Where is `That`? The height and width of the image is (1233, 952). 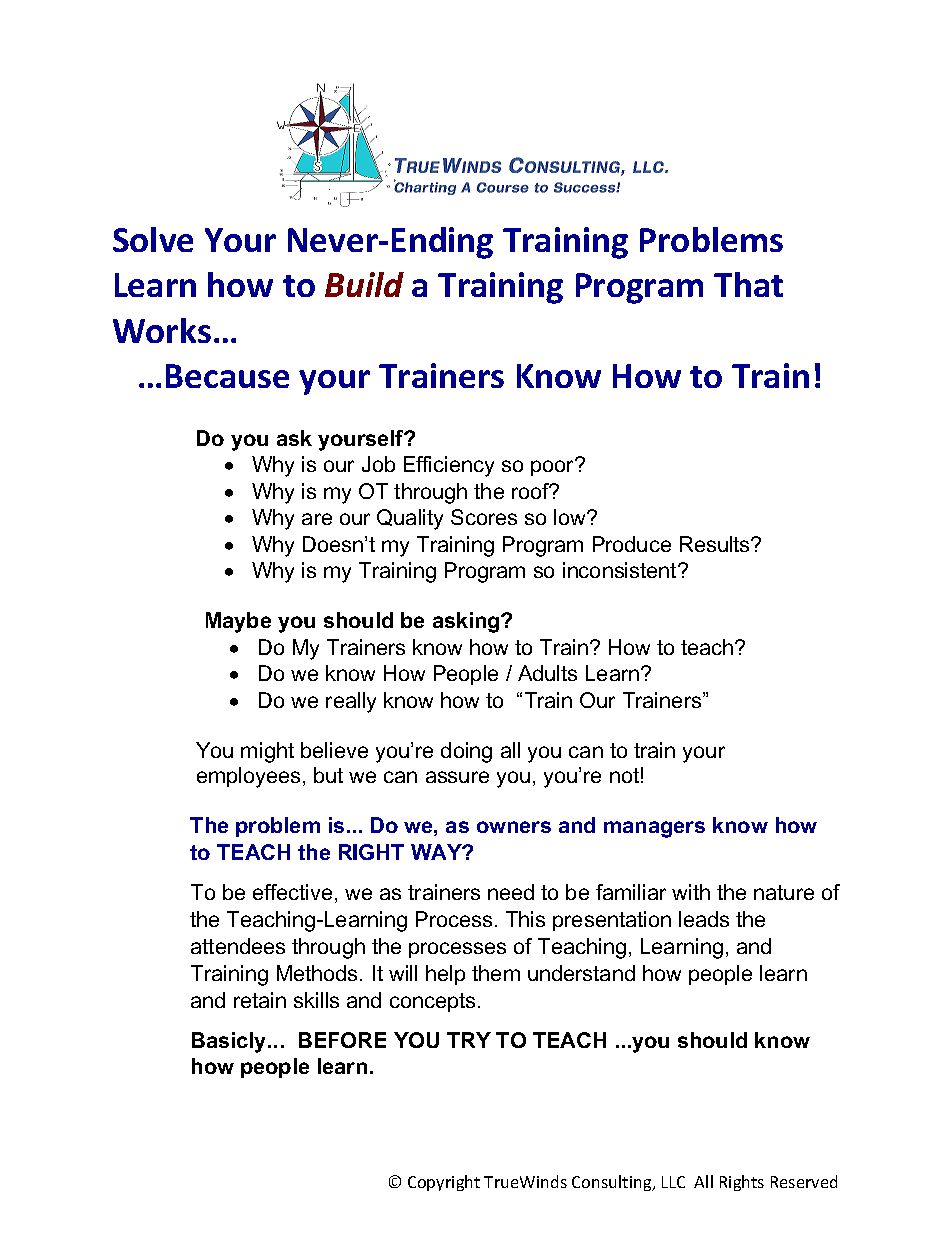 That is located at coordinates (748, 284).
